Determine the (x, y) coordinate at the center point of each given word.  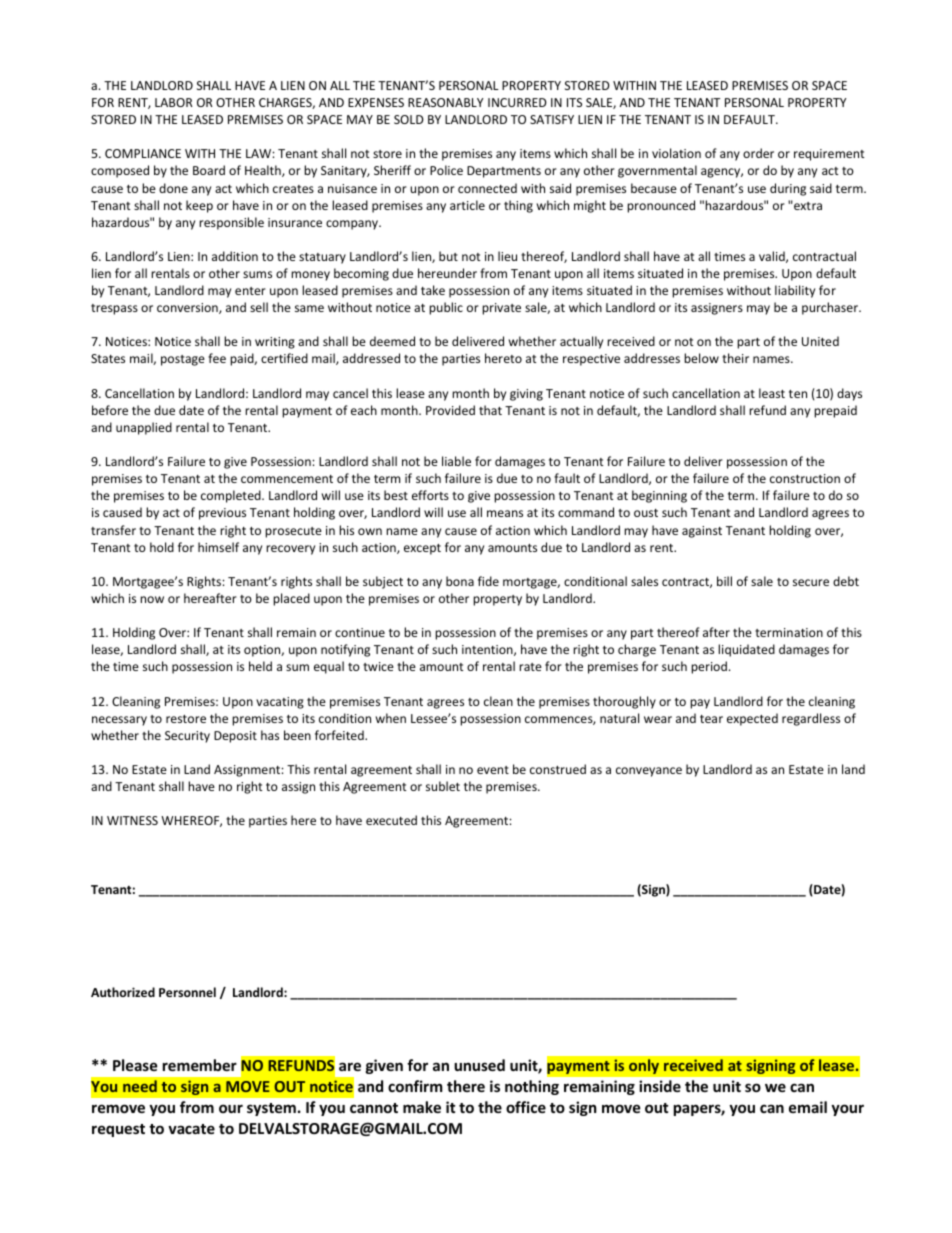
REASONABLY (445, 102)
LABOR (174, 102)
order (758, 153)
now (152, 599)
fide (488, 581)
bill (724, 581)
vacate (191, 1129)
